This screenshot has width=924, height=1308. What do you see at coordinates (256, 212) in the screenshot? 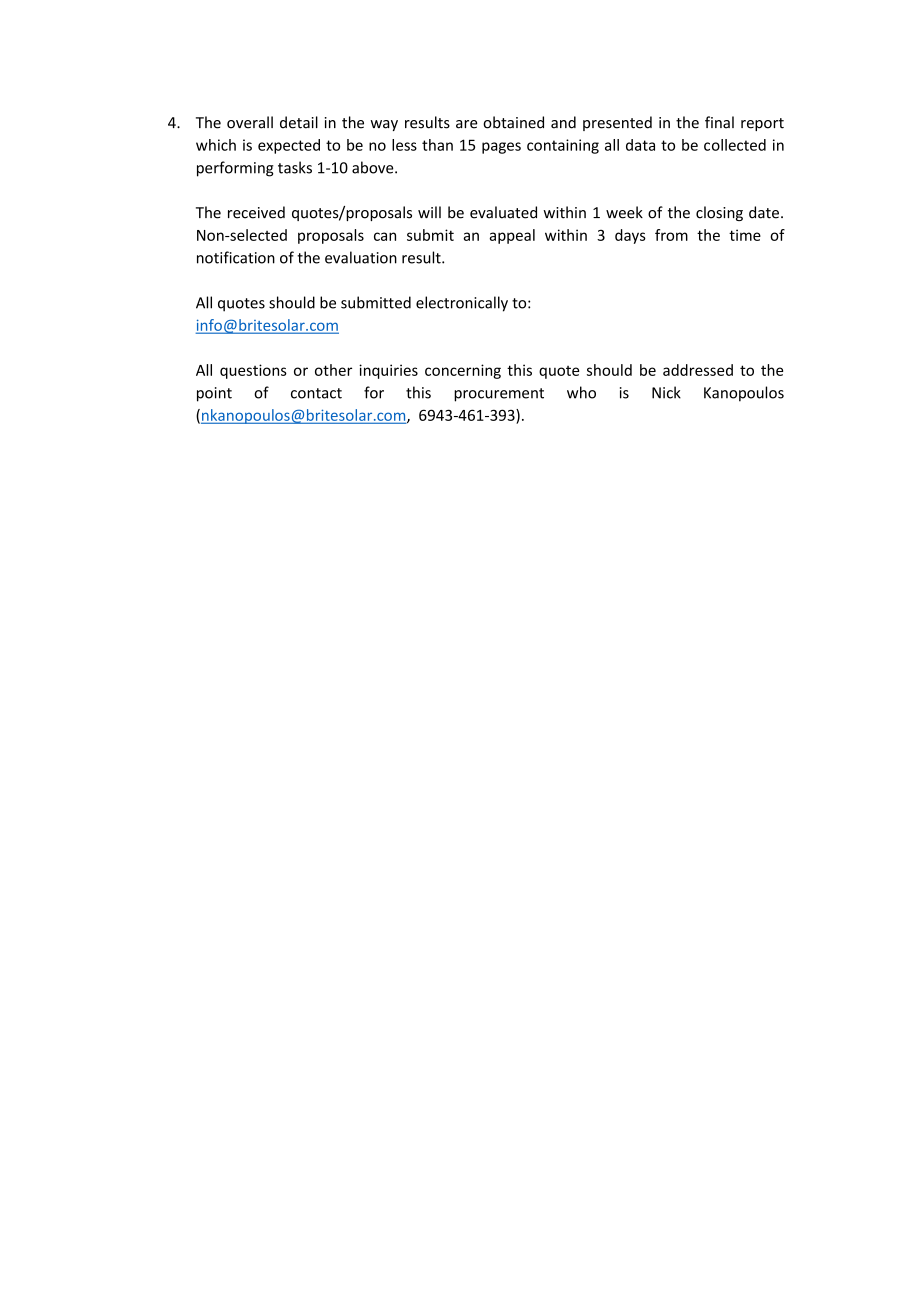
I see `received` at bounding box center [256, 212].
